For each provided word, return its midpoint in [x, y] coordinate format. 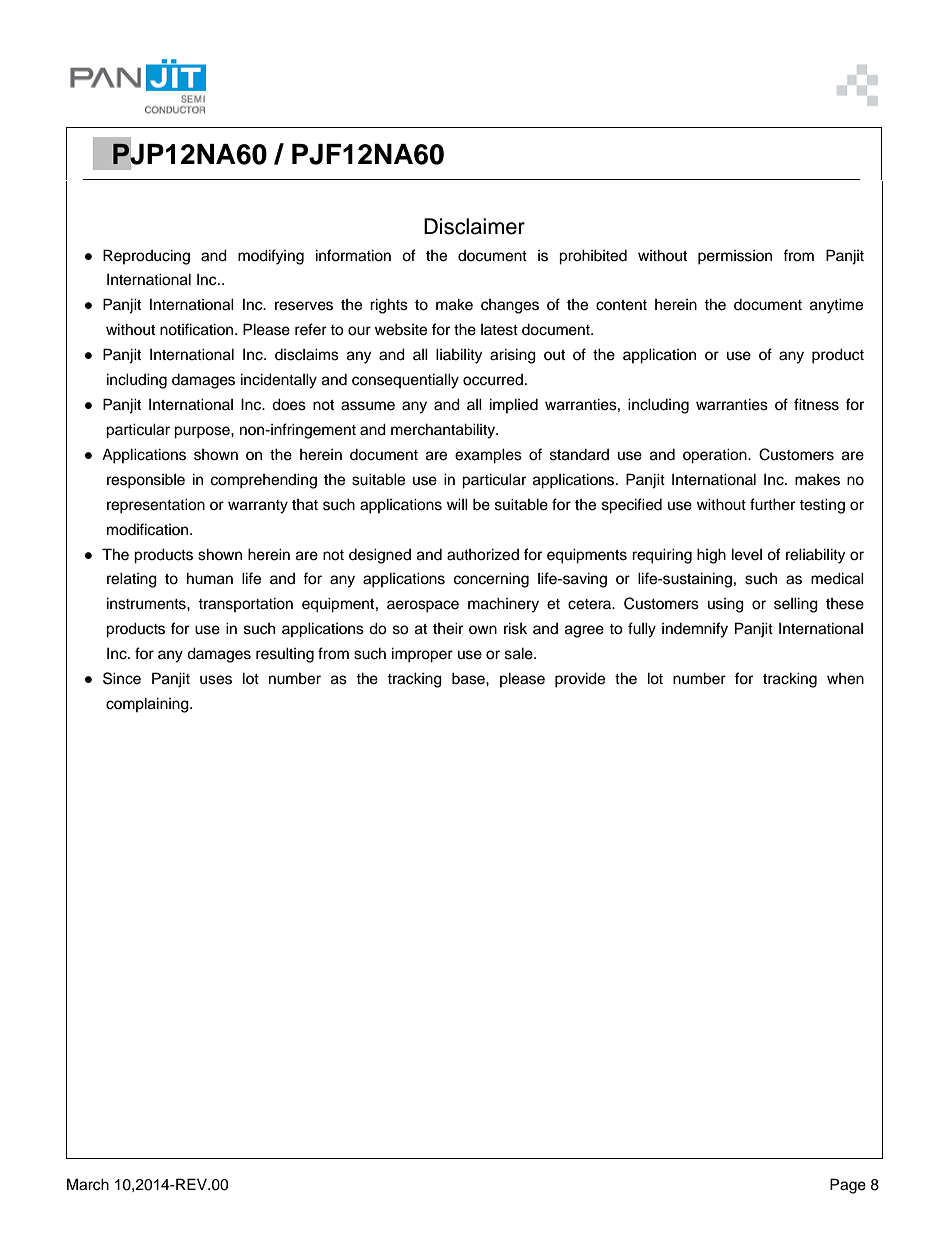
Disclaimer [474, 226]
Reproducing [146, 257]
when [845, 679]
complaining [148, 705]
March [88, 1184]
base [469, 678]
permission [735, 257]
